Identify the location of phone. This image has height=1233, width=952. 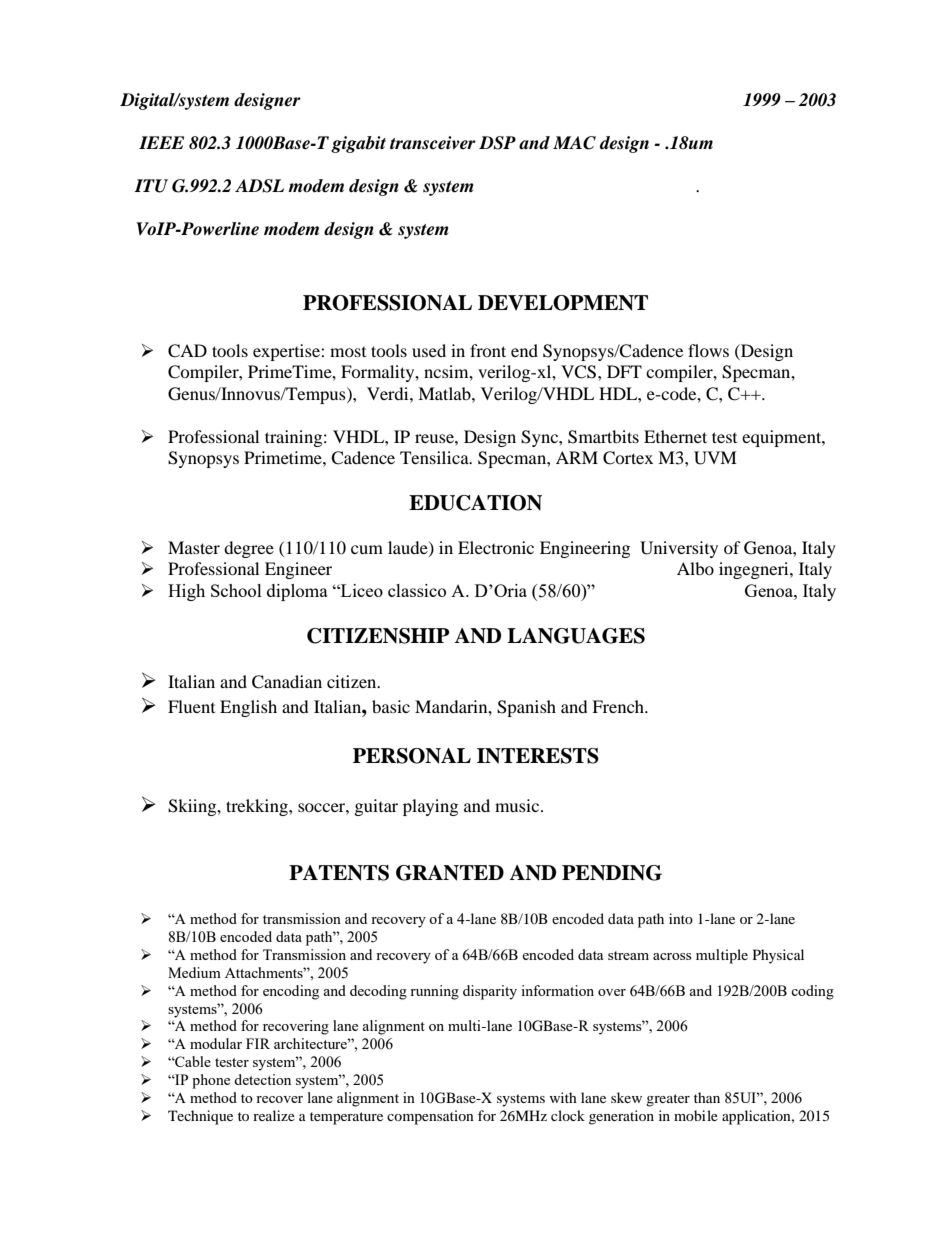
(211, 1081).
